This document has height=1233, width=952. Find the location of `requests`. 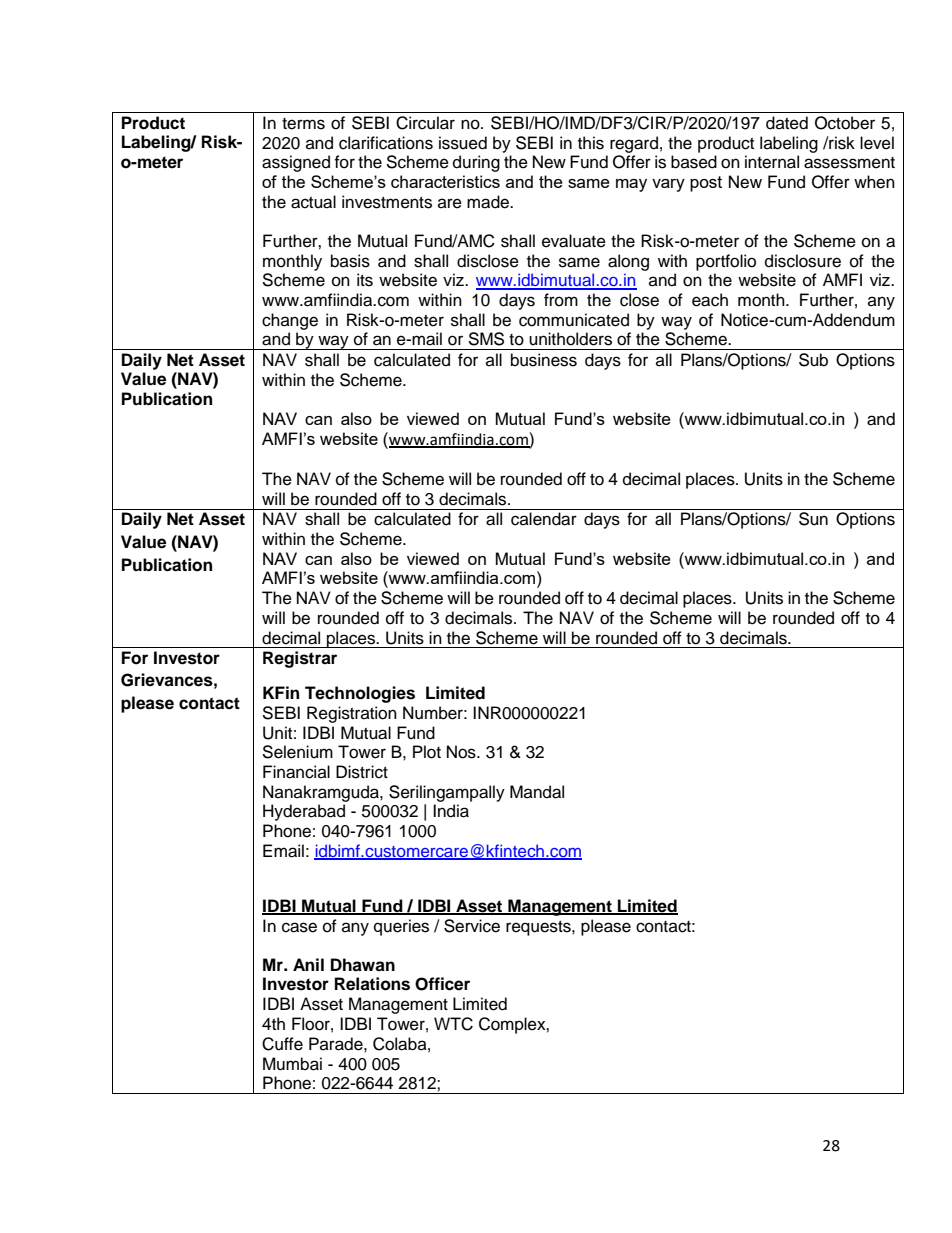

requests is located at coordinates (539, 928).
